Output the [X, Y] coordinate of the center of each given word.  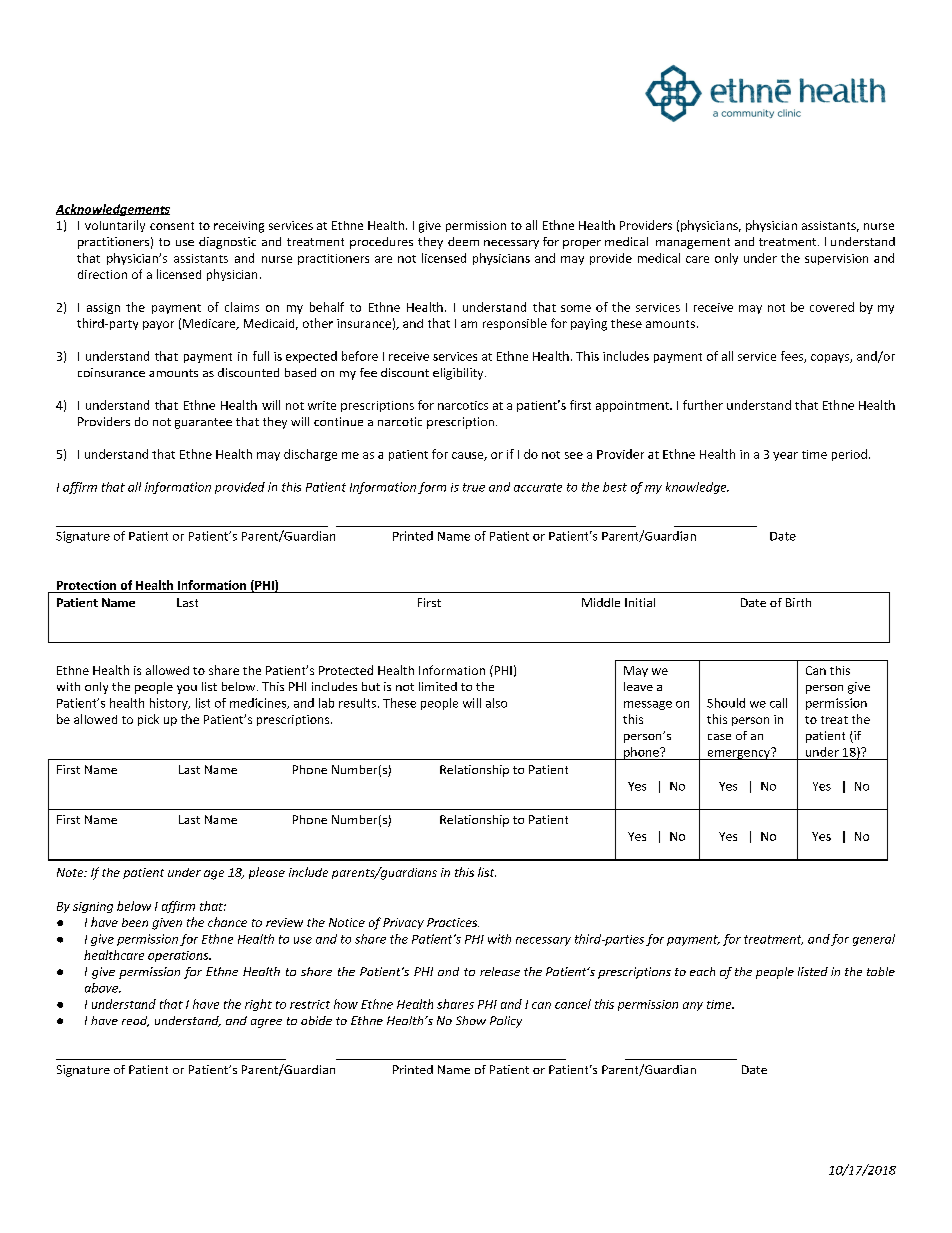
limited [438, 686]
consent [172, 226]
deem [463, 241]
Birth [798, 602]
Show [471, 1020]
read [135, 1021]
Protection [86, 585]
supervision [836, 259]
